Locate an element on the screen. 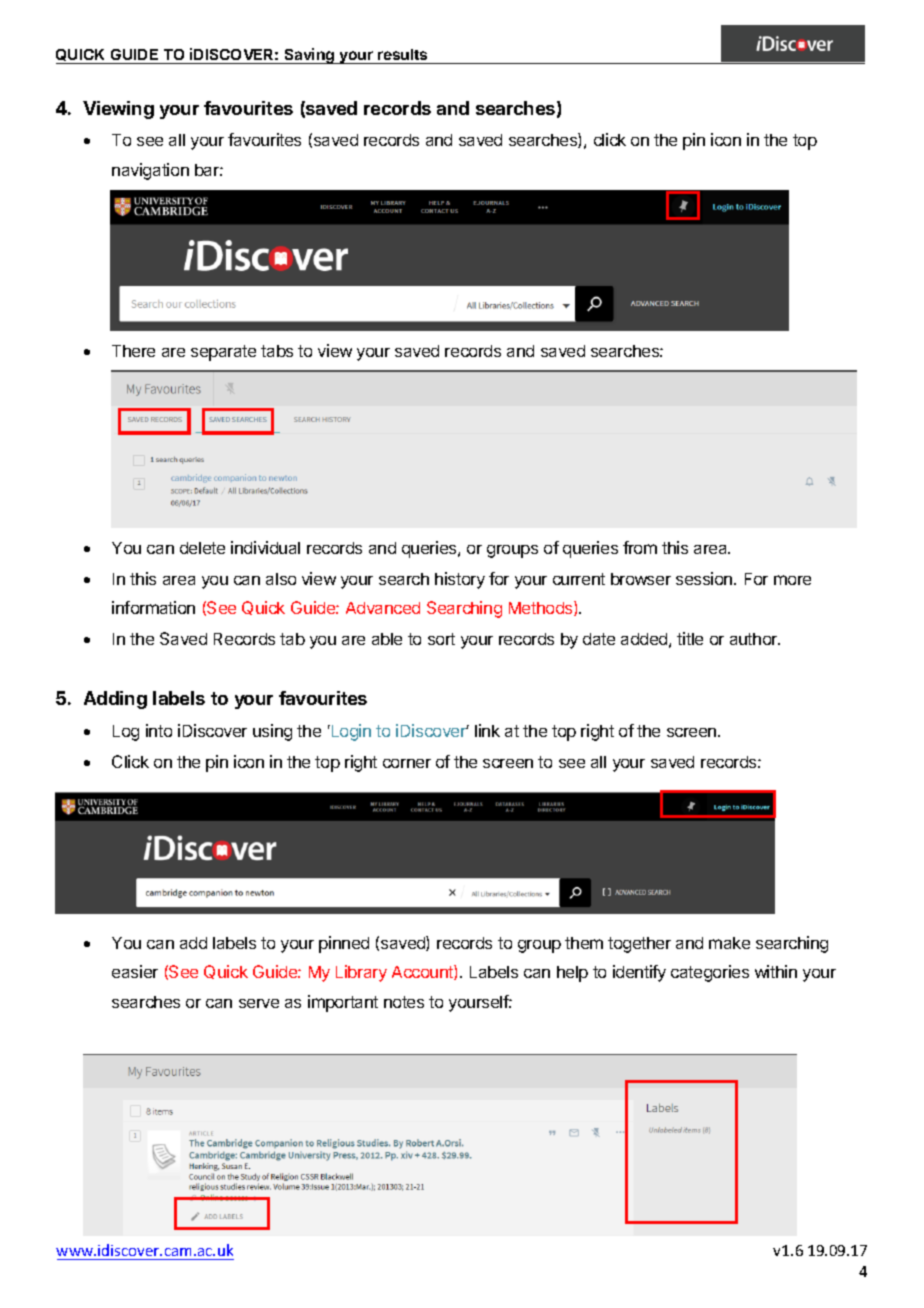 The width and height of the screenshot is (924, 1308). separate is located at coordinates (223, 353).
